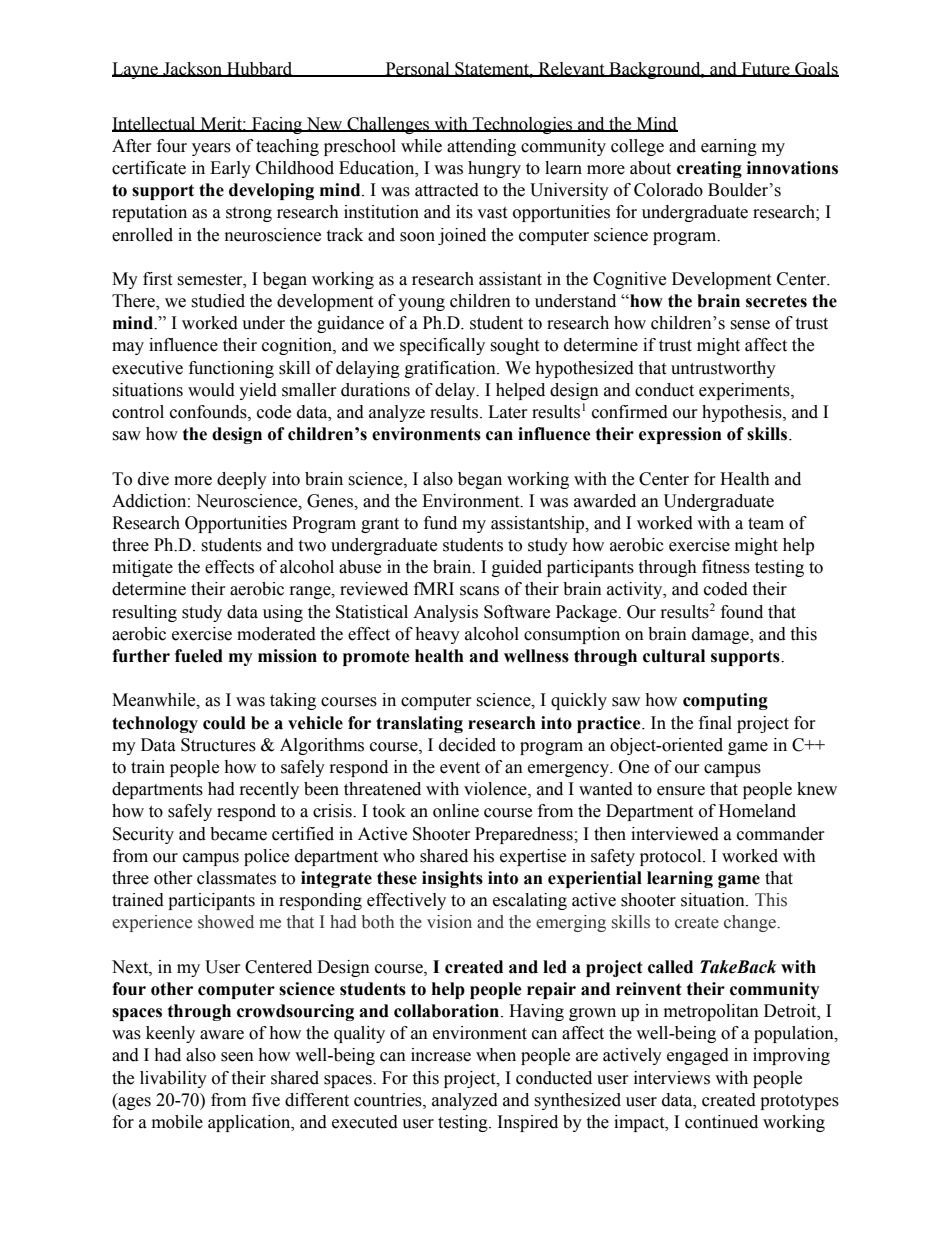 The image size is (952, 1233). I want to click on livability, so click(173, 1079).
